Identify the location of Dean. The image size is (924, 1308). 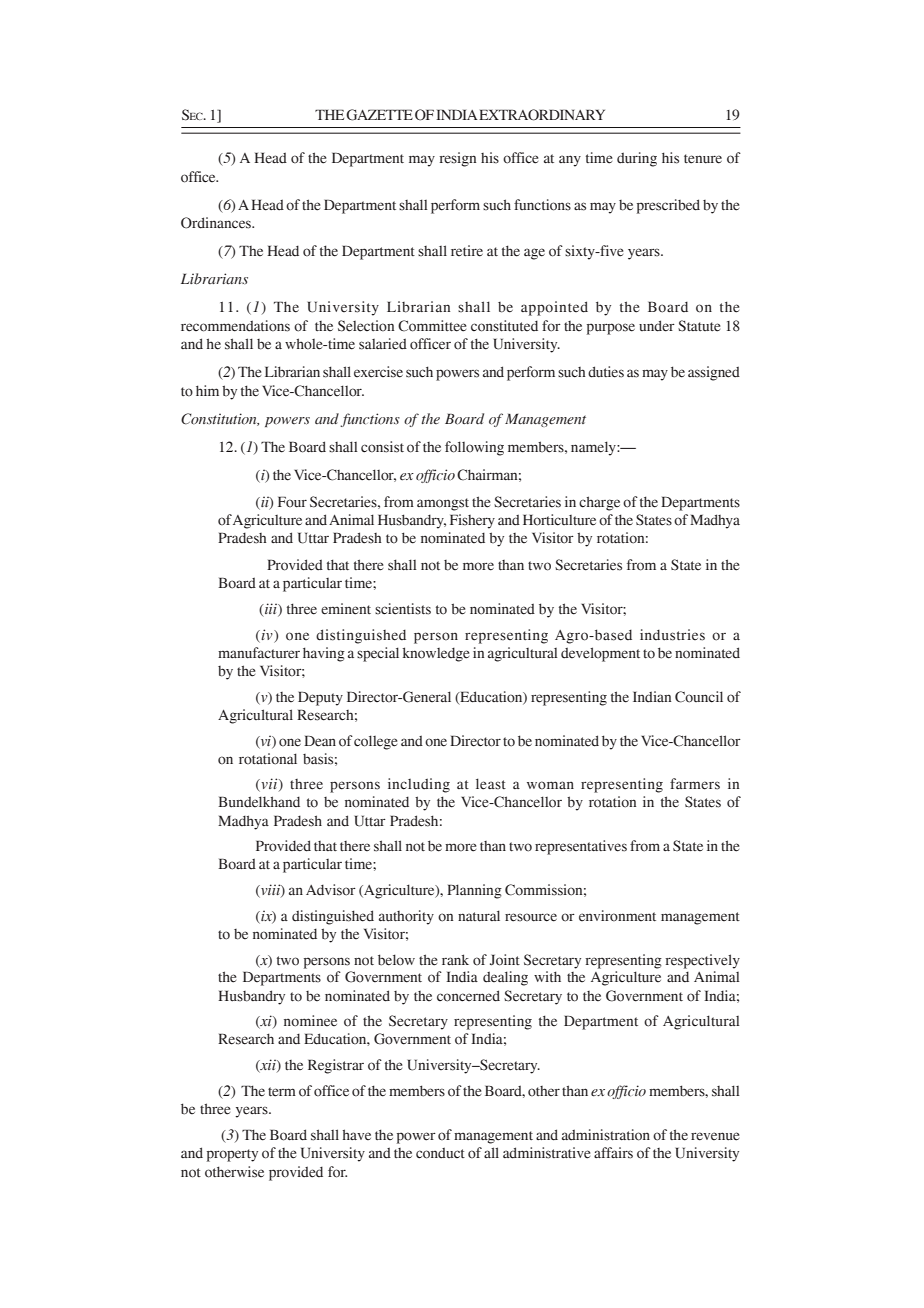
(320, 741).
